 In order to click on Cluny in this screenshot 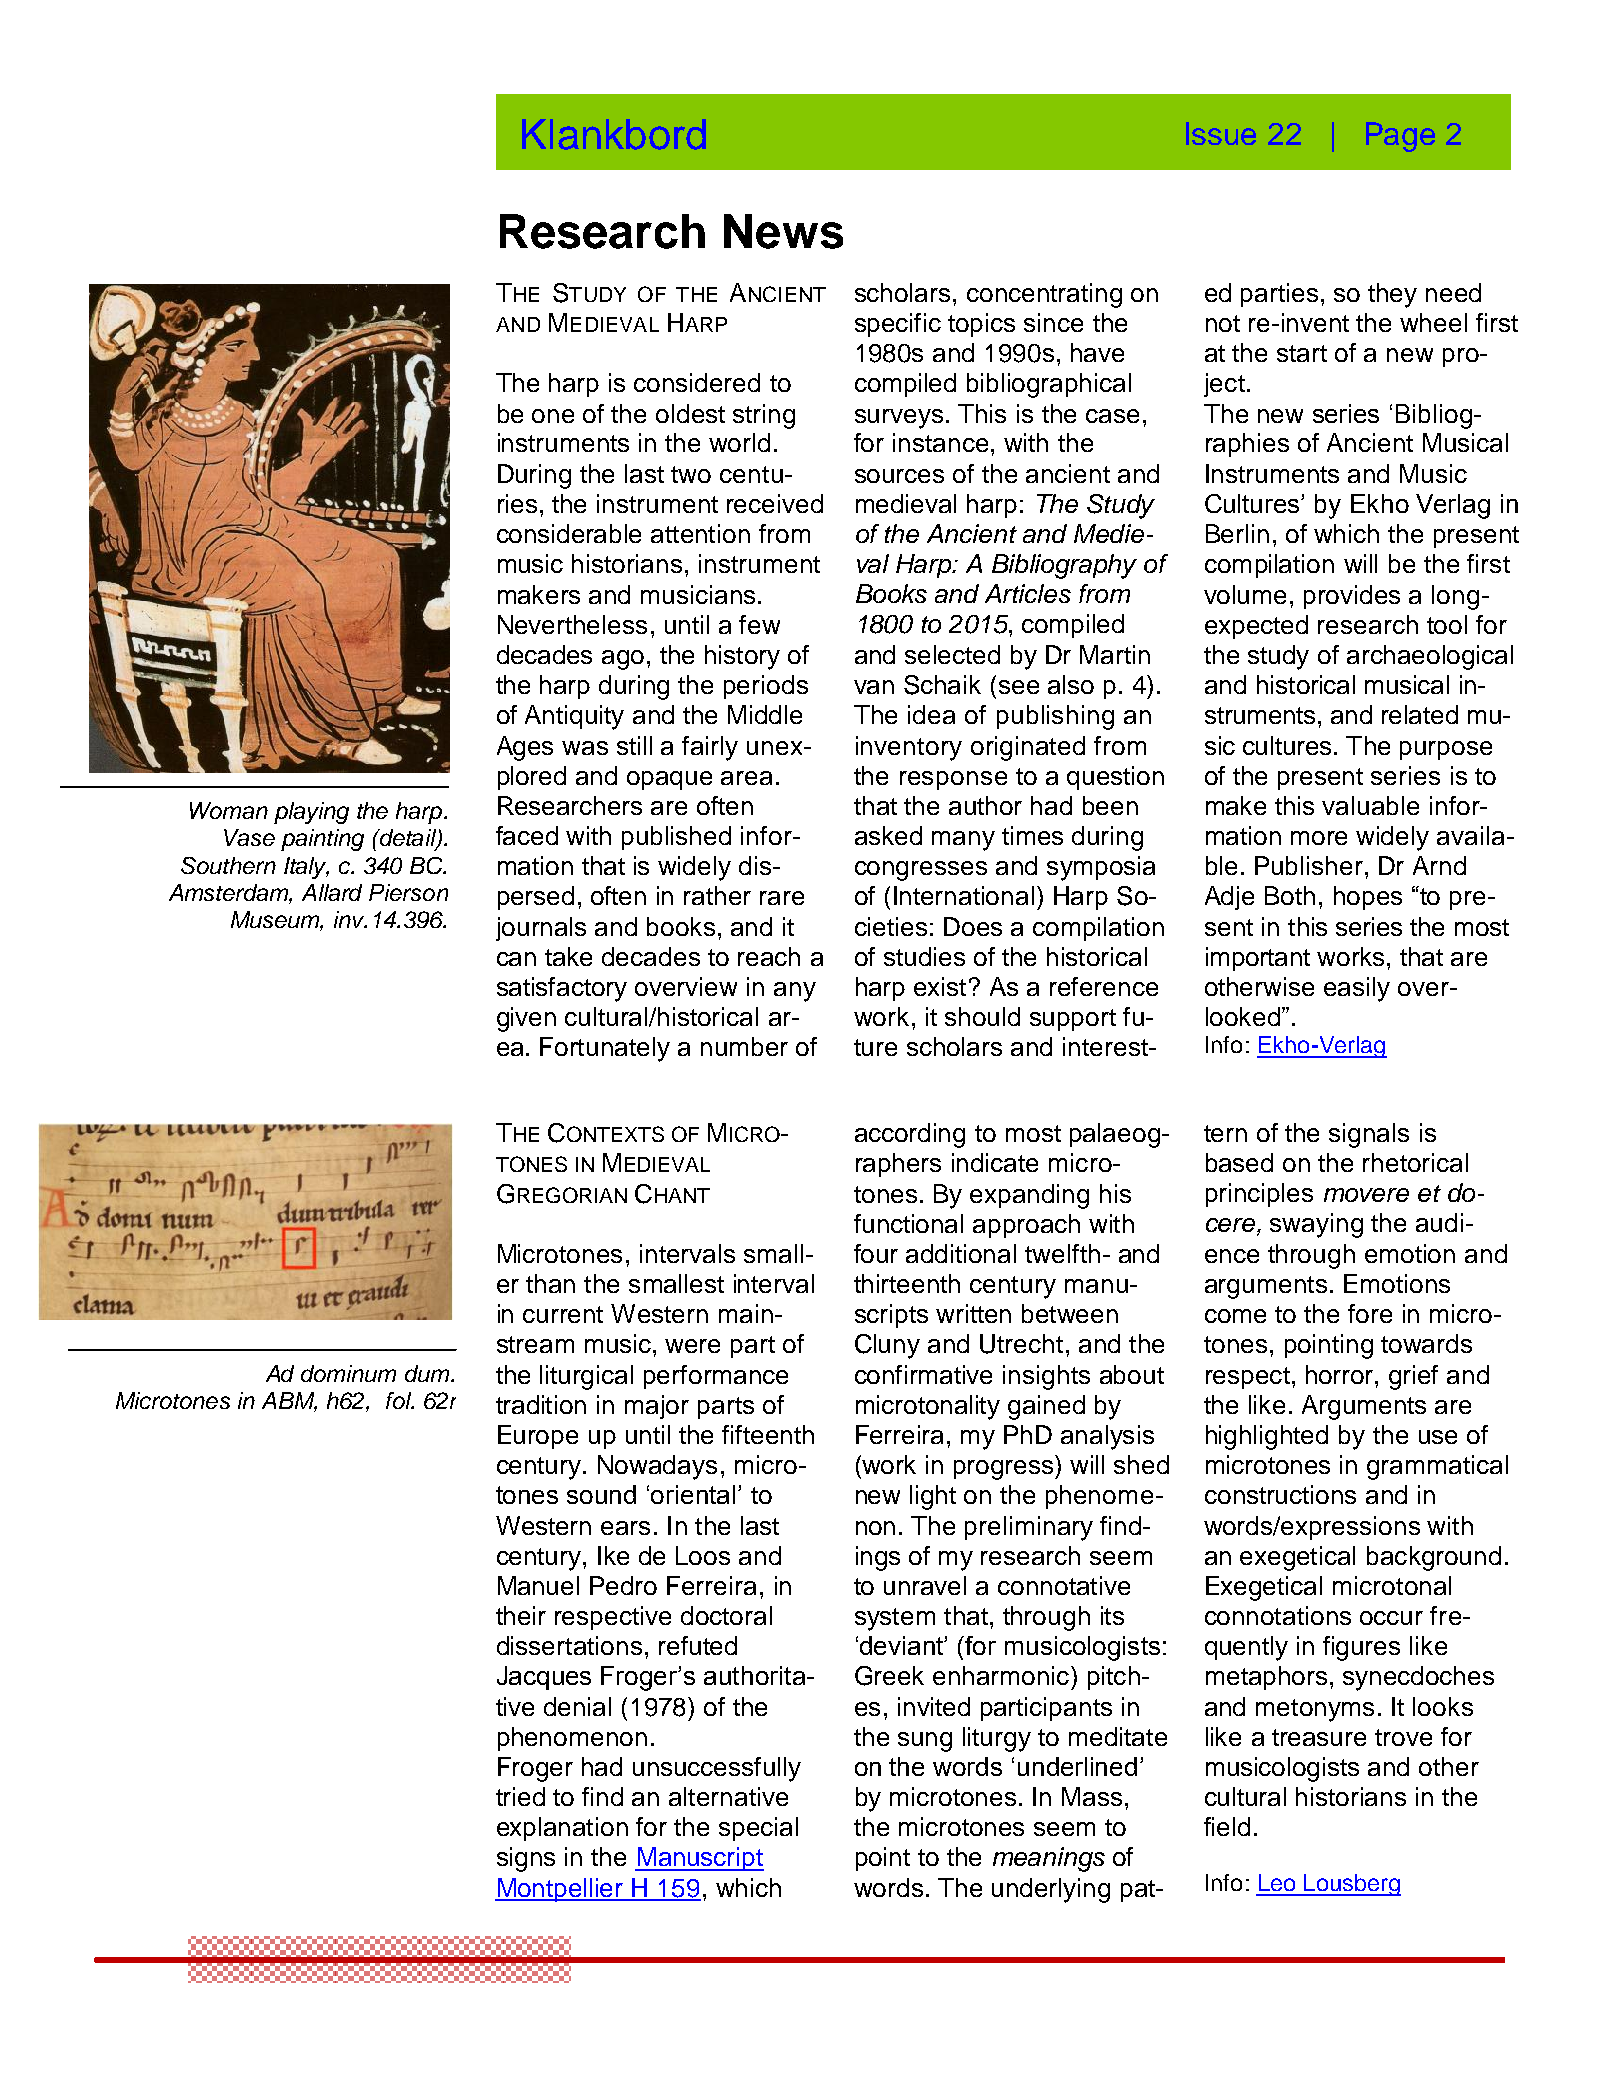, I will do `click(887, 1346)`.
